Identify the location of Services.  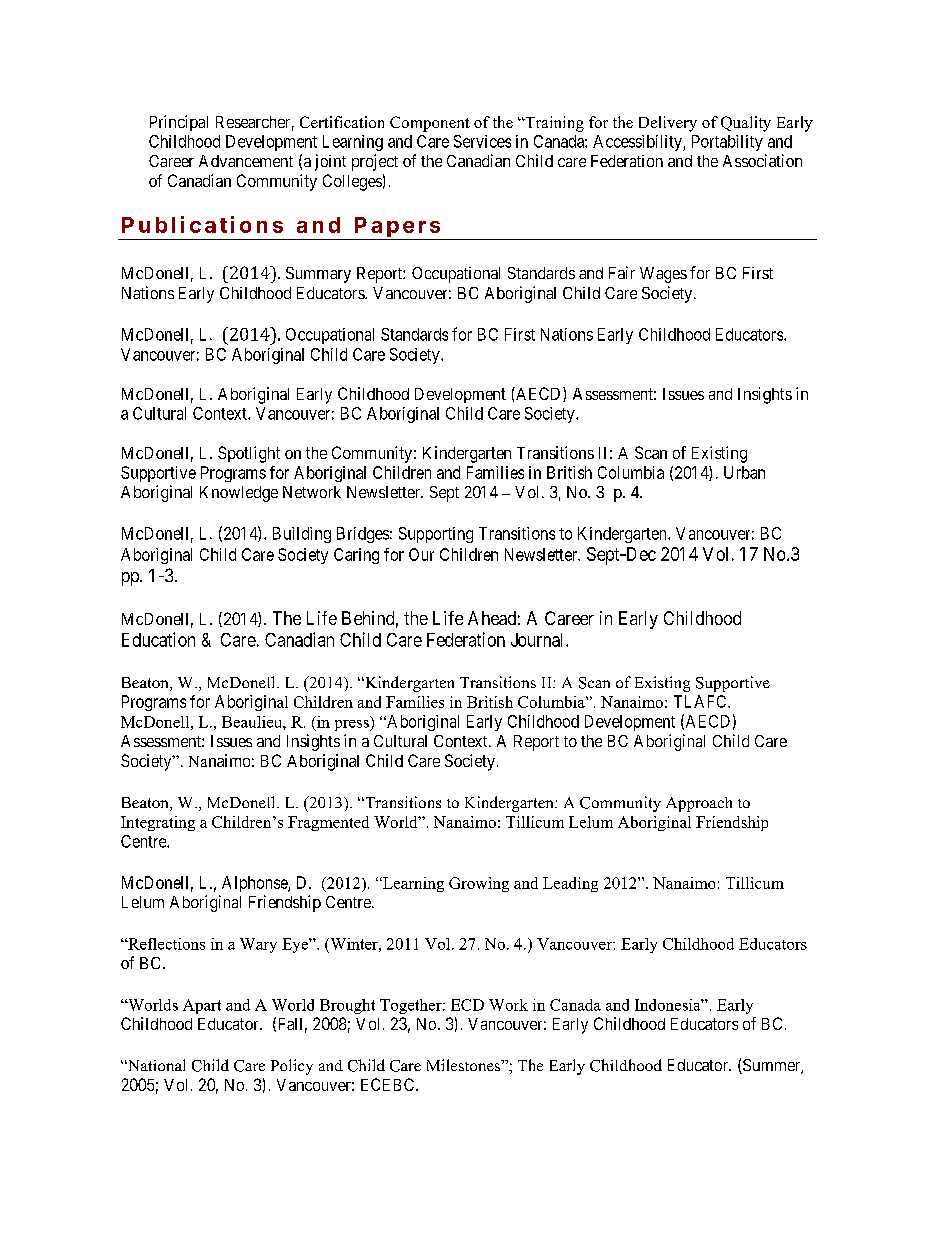
(482, 141).
